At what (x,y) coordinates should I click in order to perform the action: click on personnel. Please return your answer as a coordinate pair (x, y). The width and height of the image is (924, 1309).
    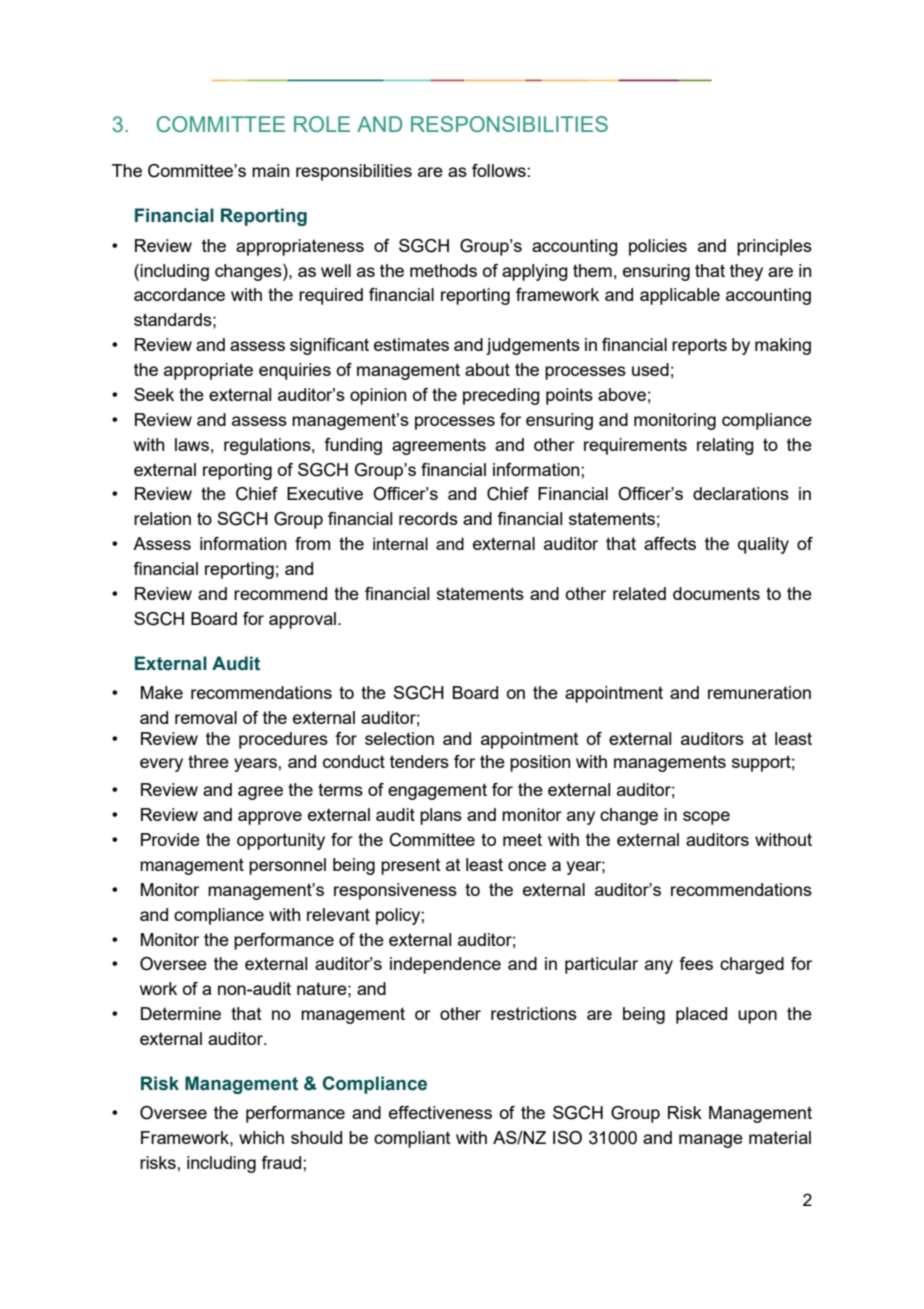
    Looking at the image, I should click on (287, 866).
